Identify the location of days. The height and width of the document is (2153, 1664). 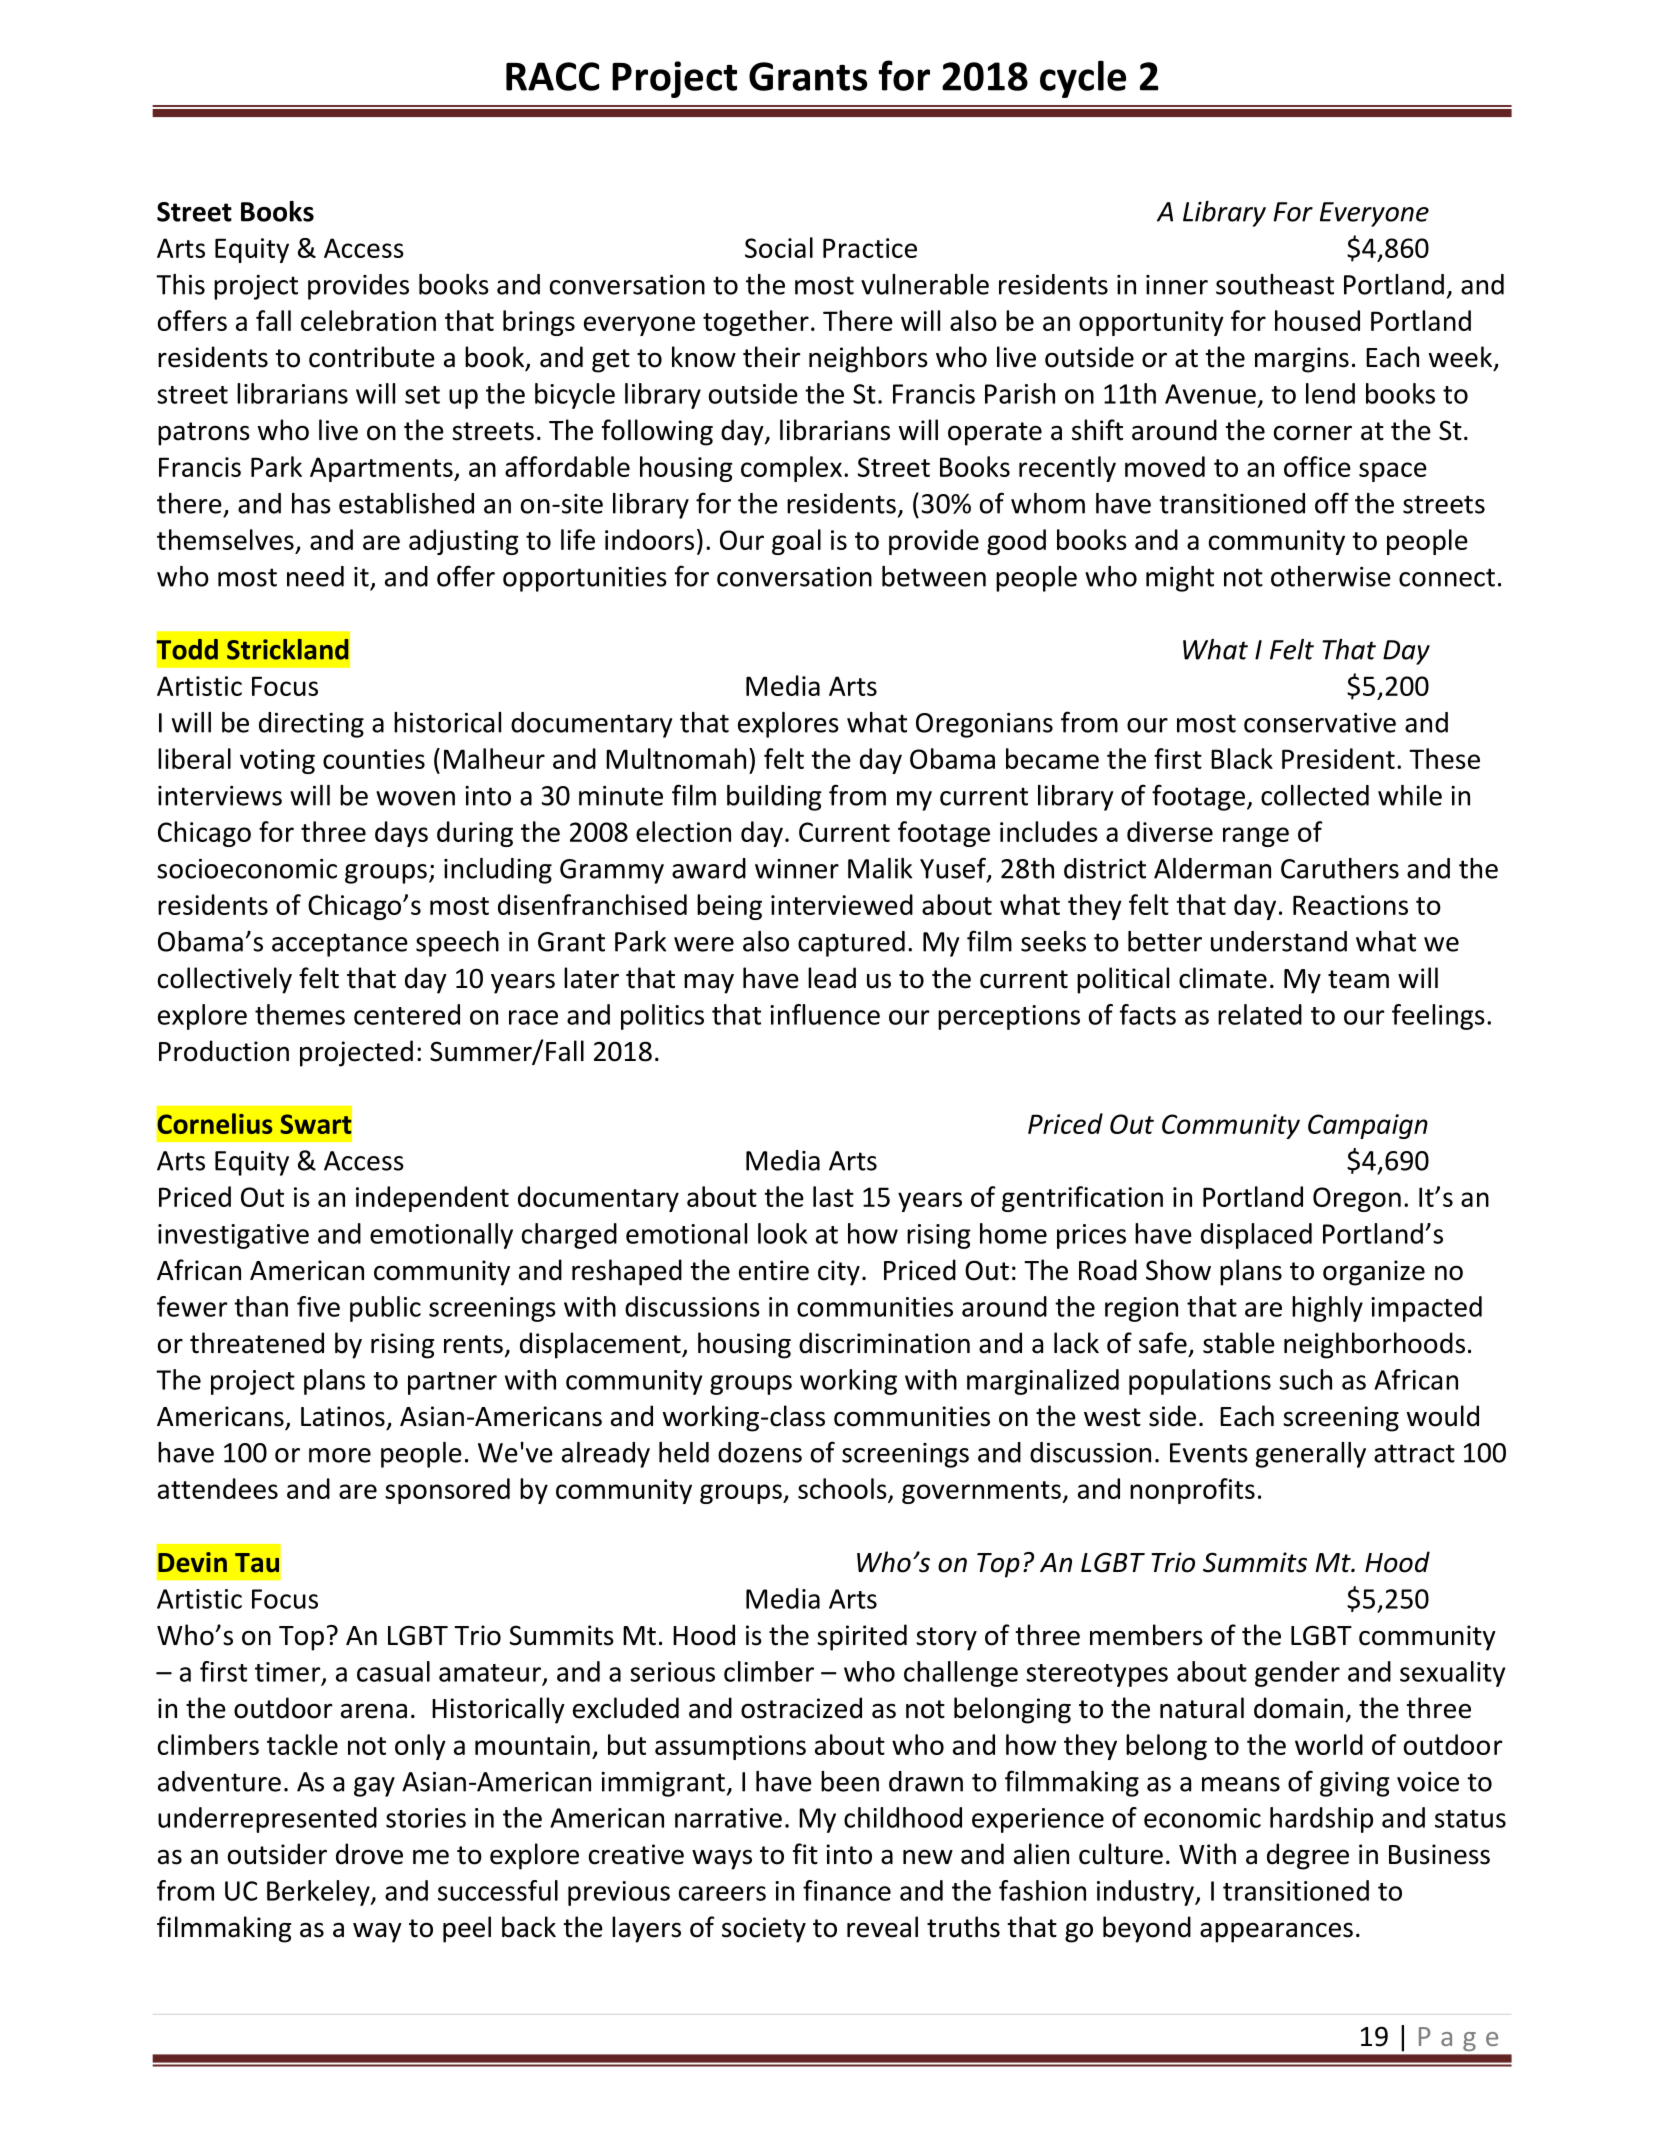
(401, 834).
